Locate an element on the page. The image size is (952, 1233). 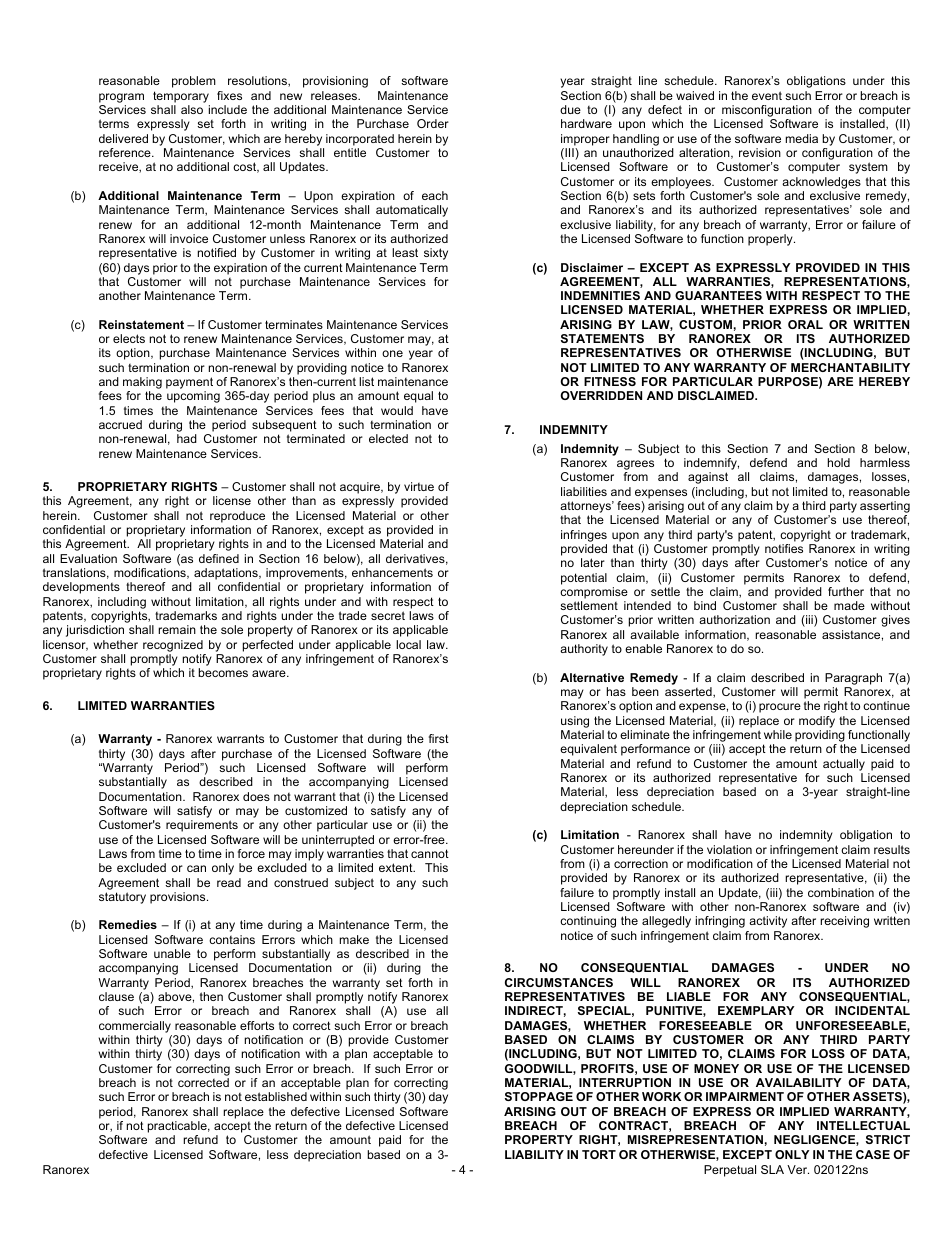
local is located at coordinates (408, 644).
